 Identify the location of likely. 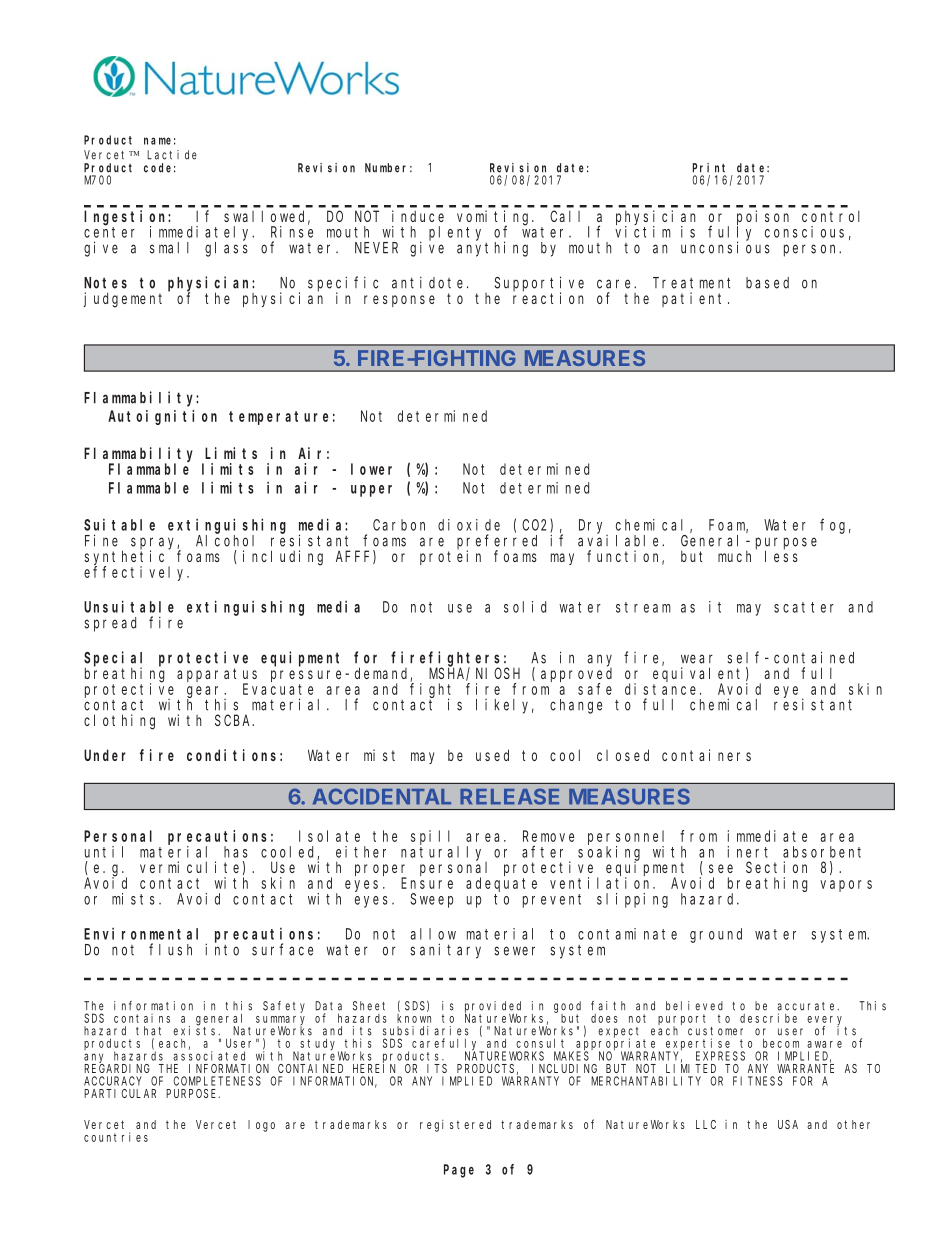
(505, 706).
